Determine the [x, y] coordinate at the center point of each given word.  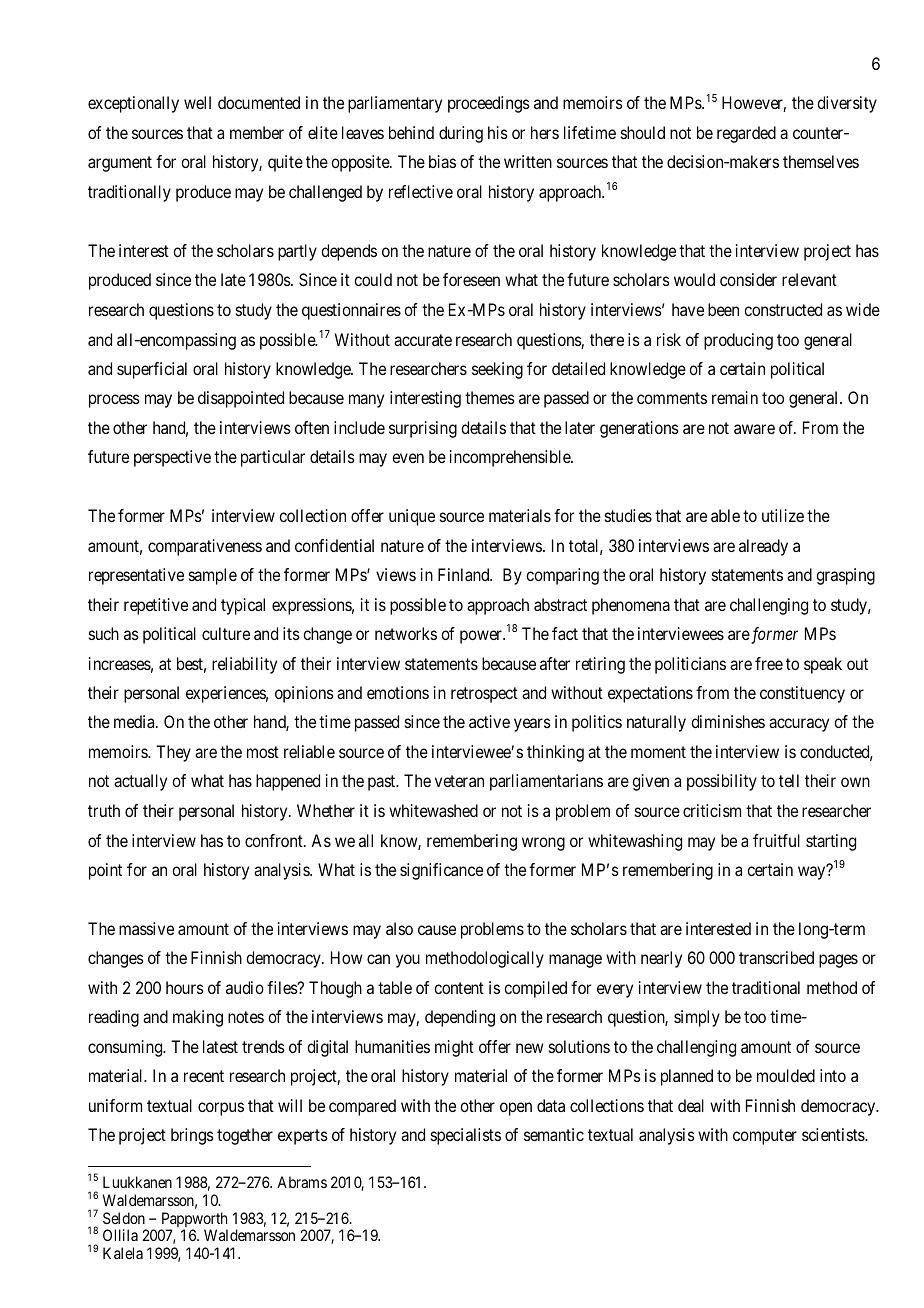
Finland [465, 574]
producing [738, 341]
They [173, 753]
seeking [497, 370]
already [763, 547]
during [461, 134]
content [459, 988]
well [197, 102]
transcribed [776, 957]
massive [146, 928]
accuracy [799, 725]
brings [192, 1136]
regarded [746, 134]
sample [213, 576]
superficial [152, 370]
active [489, 721]
